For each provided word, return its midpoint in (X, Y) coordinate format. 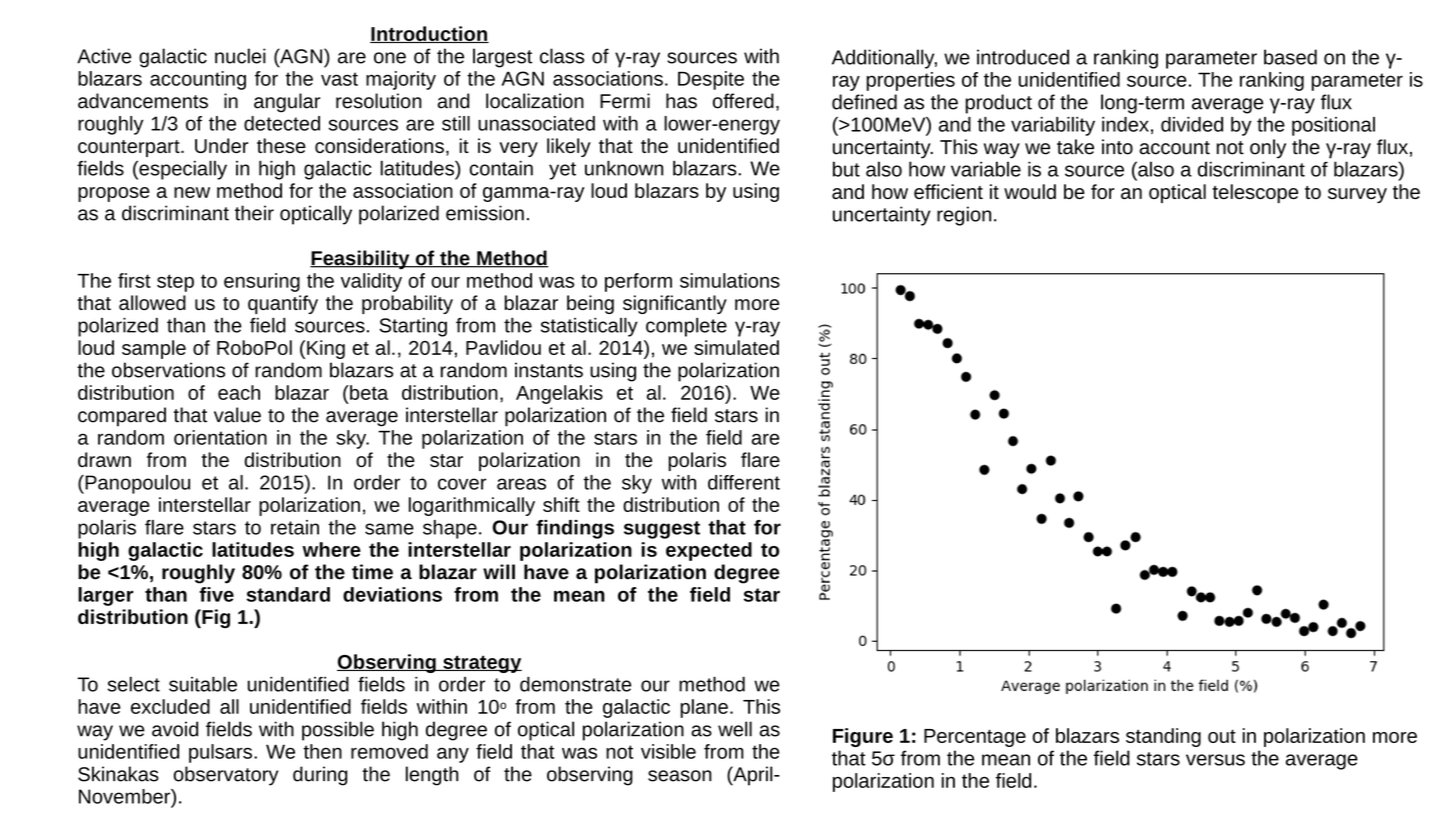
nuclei (240, 56)
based (1290, 57)
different (744, 482)
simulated (736, 347)
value (237, 415)
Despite (711, 80)
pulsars (220, 753)
